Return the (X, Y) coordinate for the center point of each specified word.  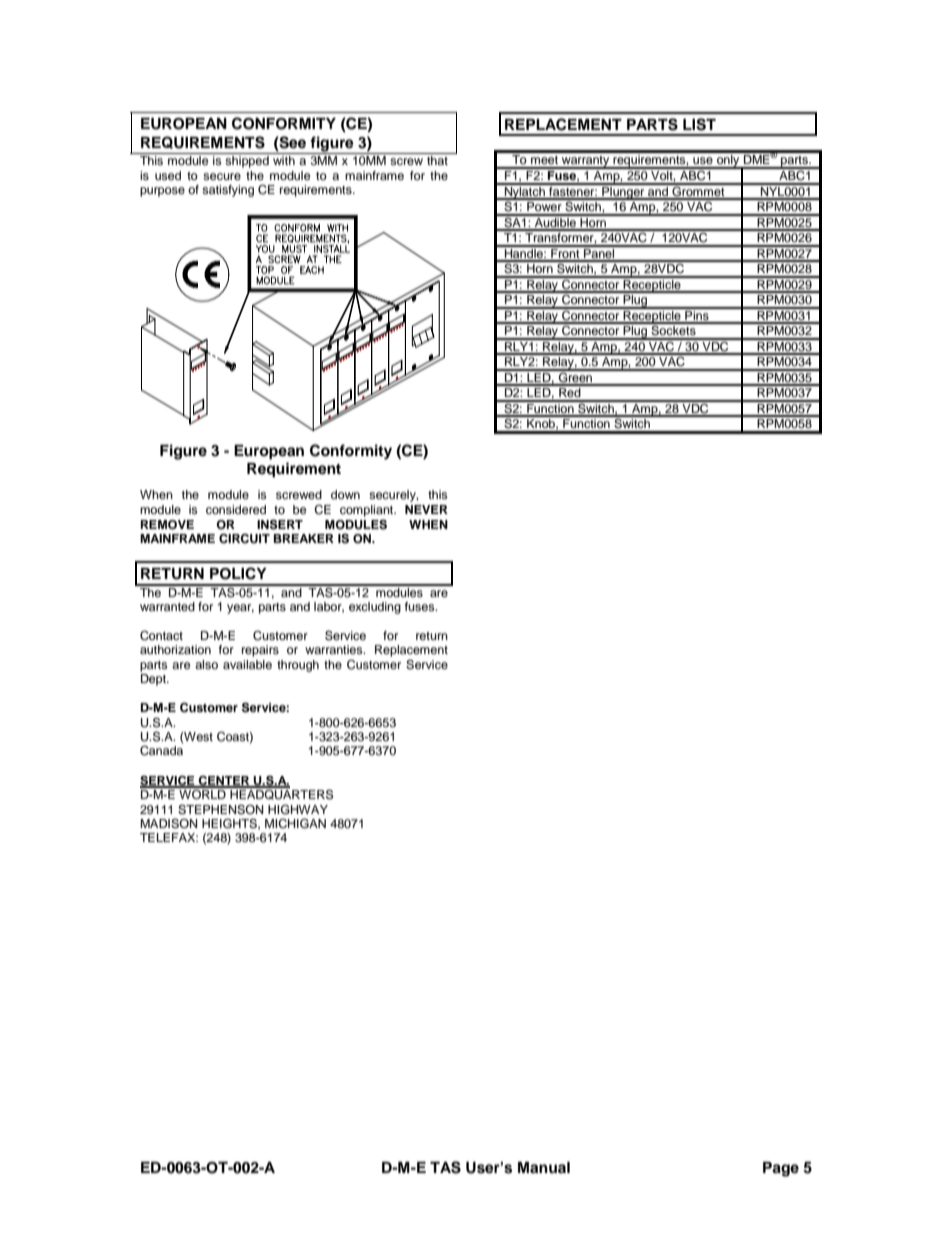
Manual (544, 1167)
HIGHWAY (298, 809)
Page (781, 1169)
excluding (375, 608)
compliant (368, 511)
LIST (699, 124)
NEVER (426, 509)
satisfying (228, 191)
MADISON (169, 824)
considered (236, 509)
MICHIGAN (295, 823)
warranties (335, 649)
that (437, 160)
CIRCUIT (244, 538)
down (345, 494)
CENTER (224, 781)
